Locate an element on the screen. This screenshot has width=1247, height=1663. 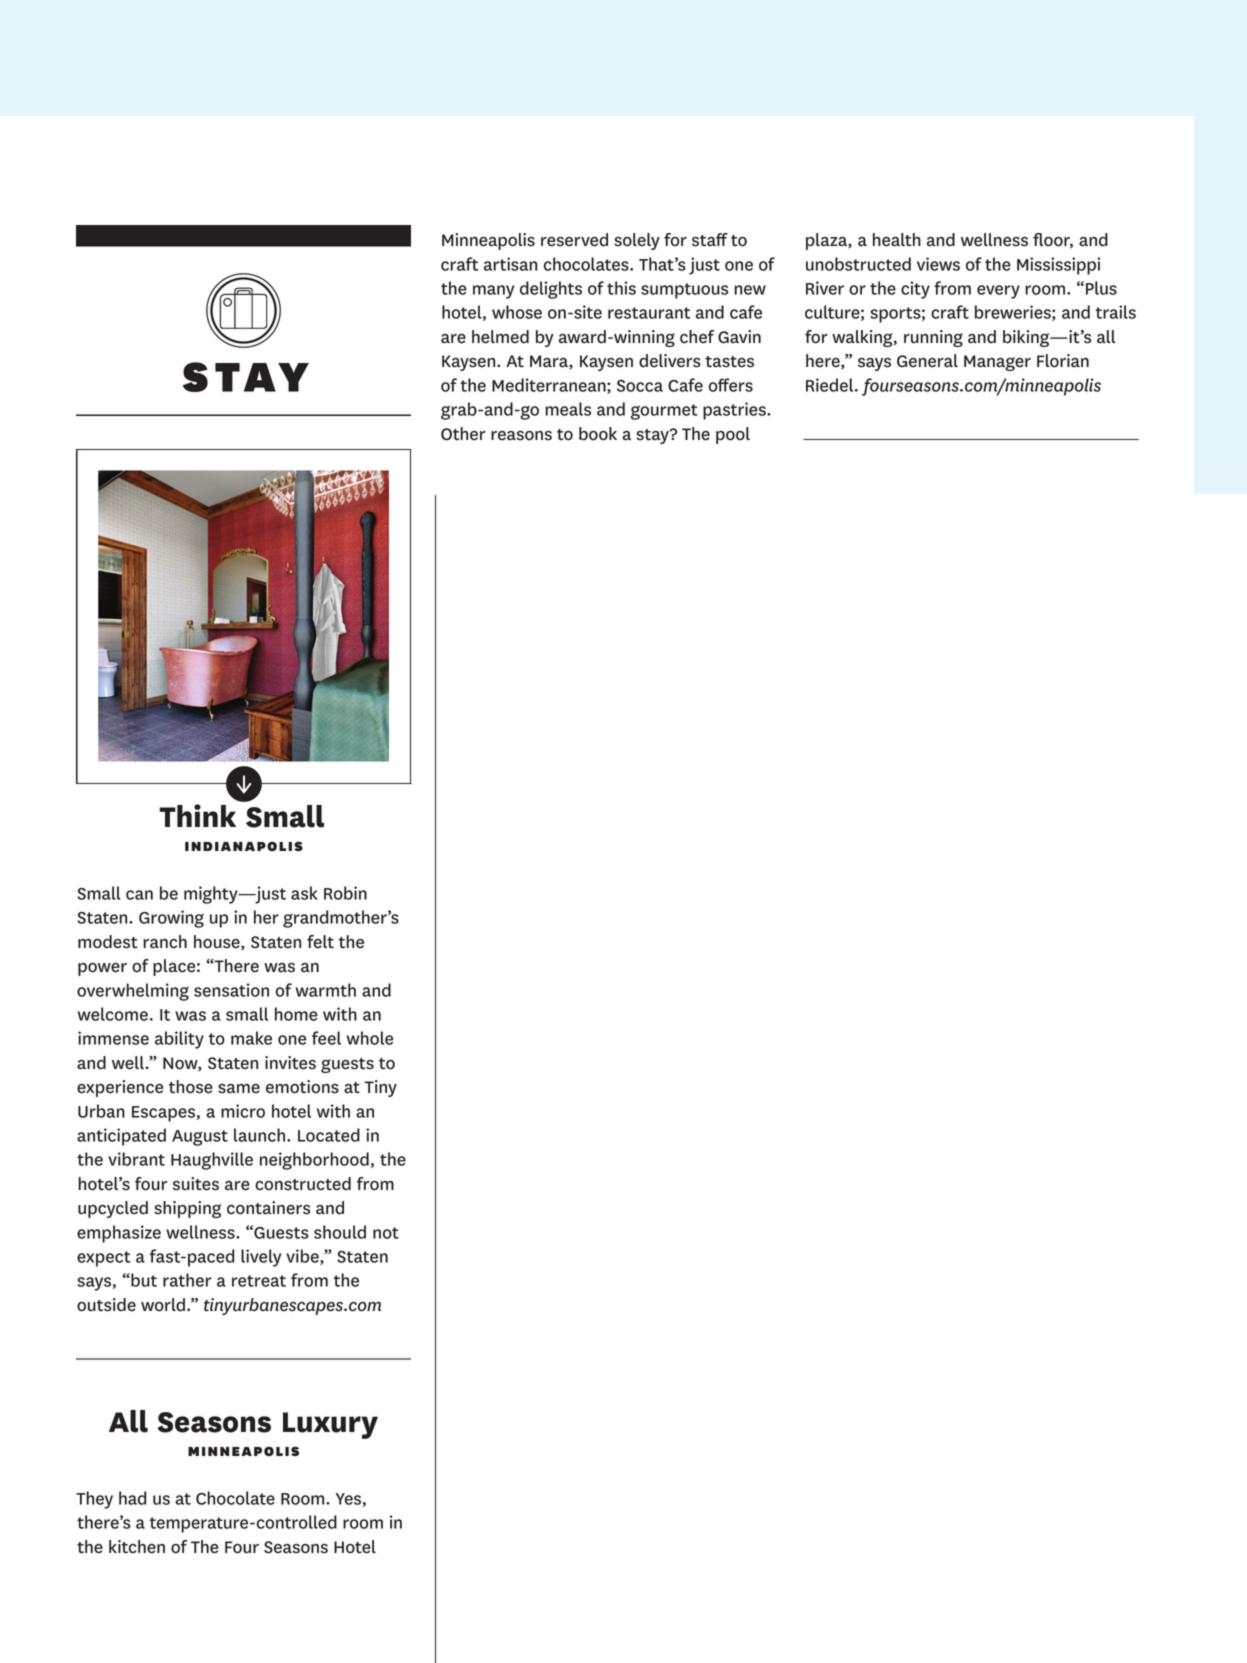
many is located at coordinates (493, 292).
